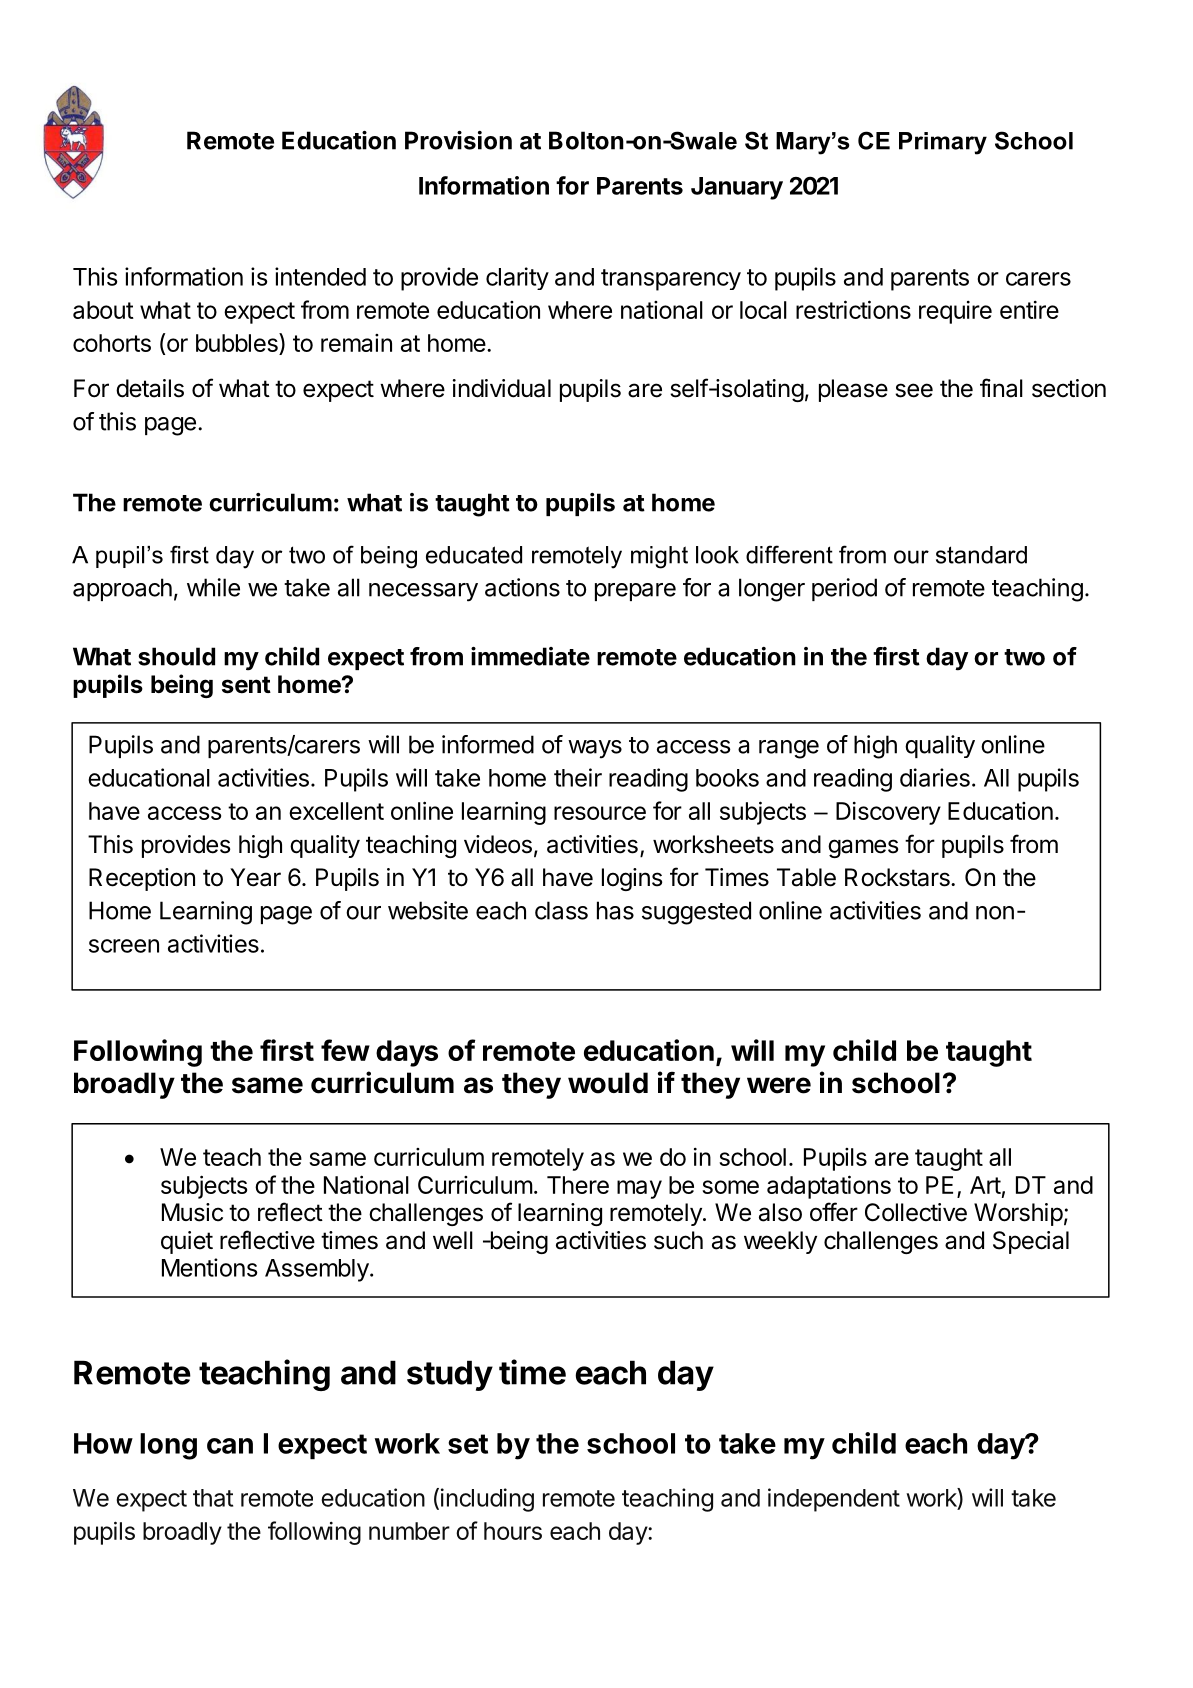  Describe the element at coordinates (955, 312) in the screenshot. I see `require` at that location.
